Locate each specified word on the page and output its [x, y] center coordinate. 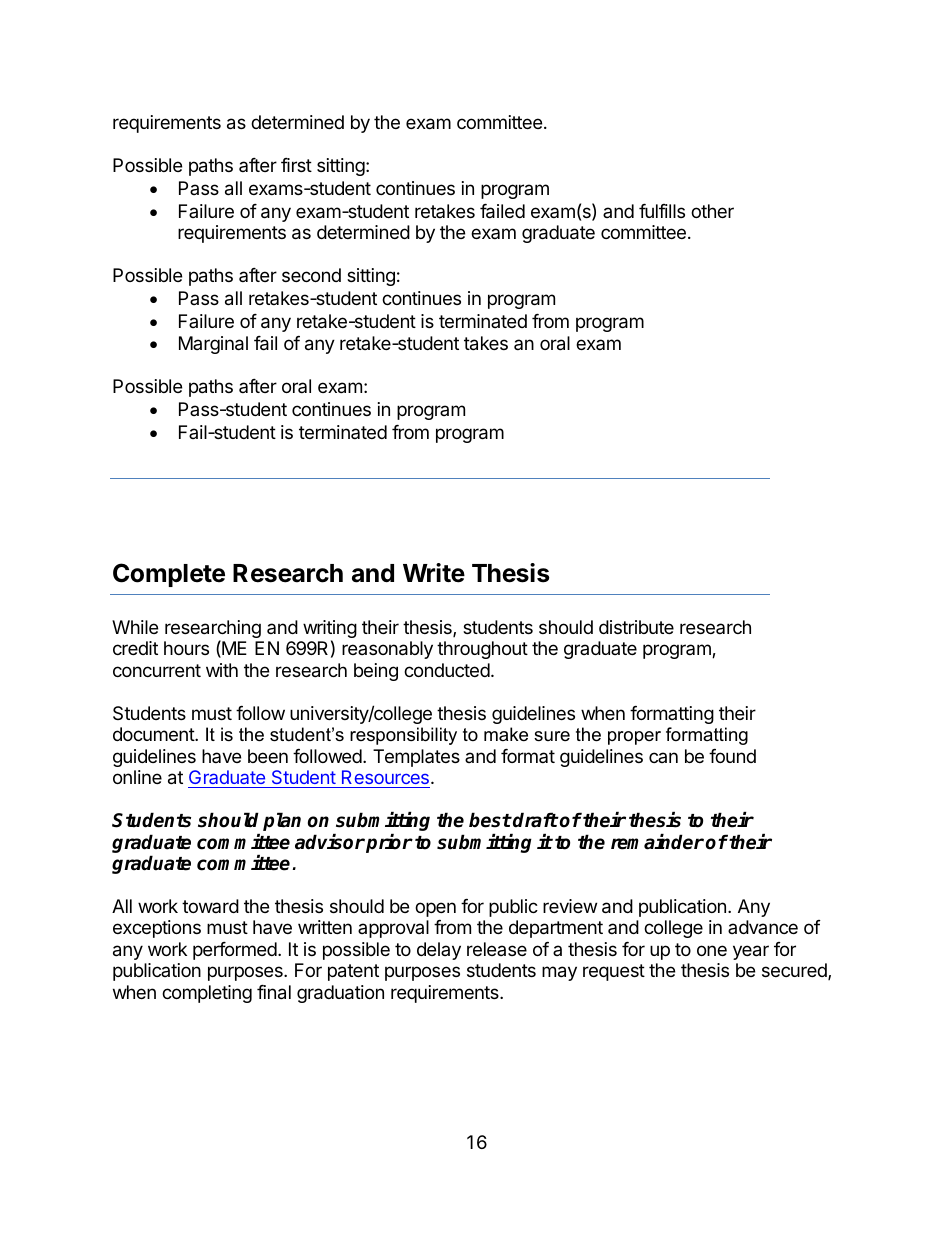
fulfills [662, 211]
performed [236, 951]
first [296, 165]
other [712, 211]
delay [439, 951]
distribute [636, 627]
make [506, 734]
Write [434, 573]
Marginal [213, 345]
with [222, 670]
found [732, 756]
